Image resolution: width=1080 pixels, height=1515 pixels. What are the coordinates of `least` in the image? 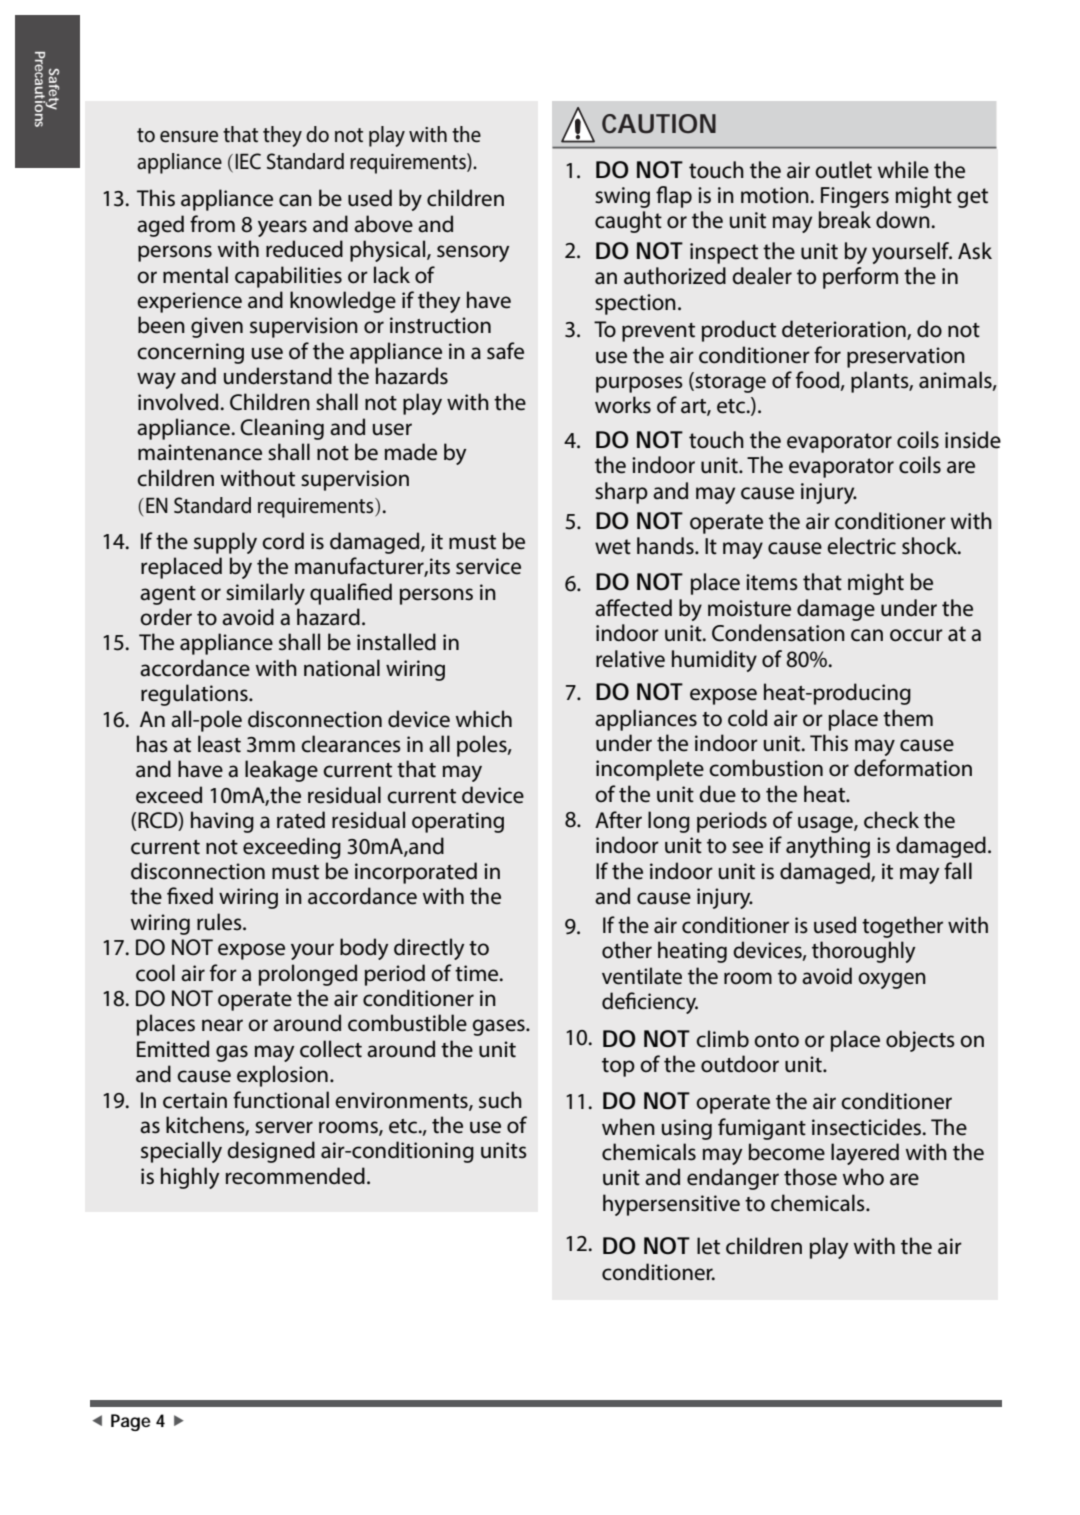 It's located at (219, 744).
